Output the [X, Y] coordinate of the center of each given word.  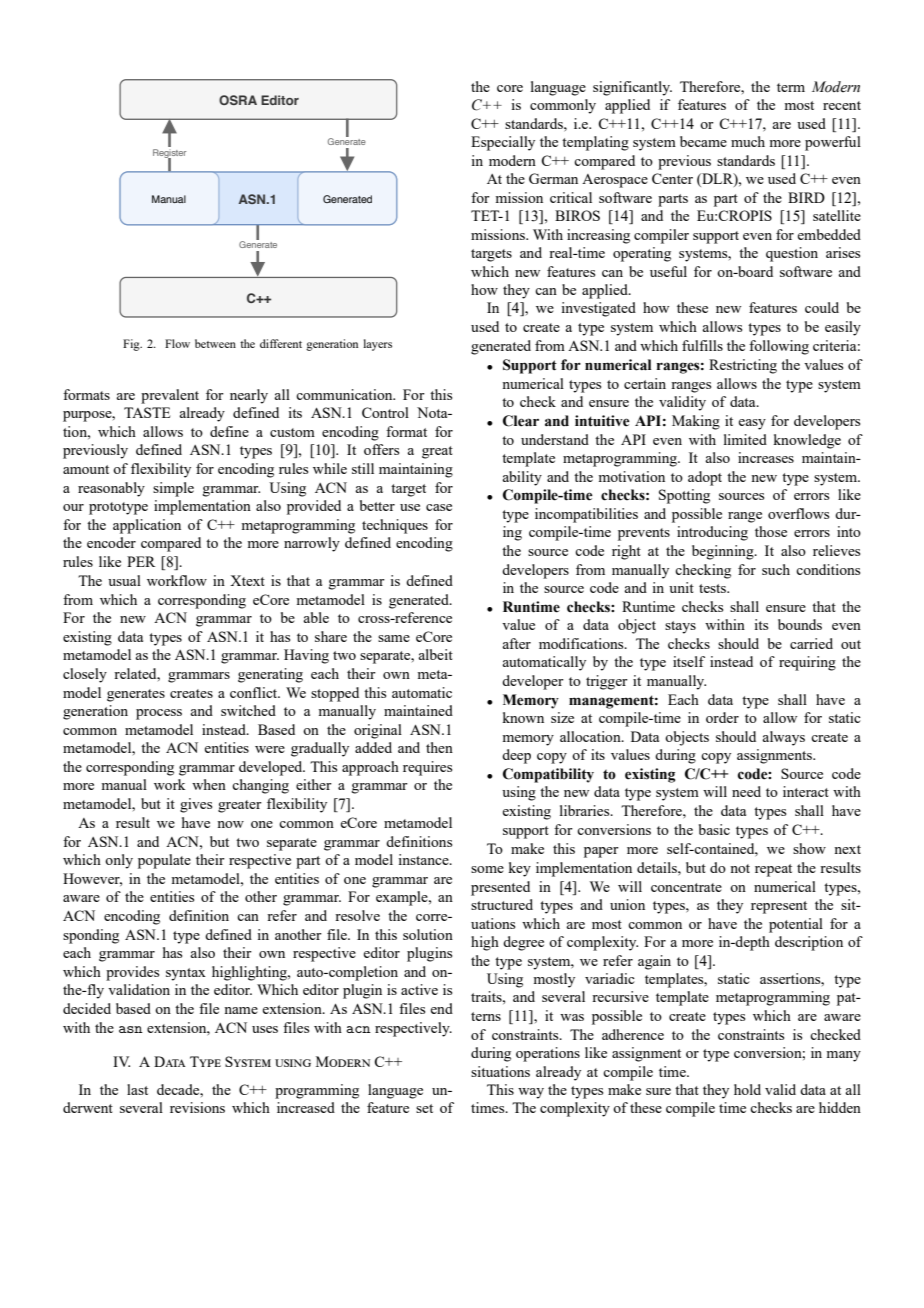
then [439, 747]
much [748, 141]
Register [169, 153]
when [209, 784]
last [137, 1089]
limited [745, 439]
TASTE [147, 412]
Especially [503, 143]
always [783, 738]
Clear [521, 421]
